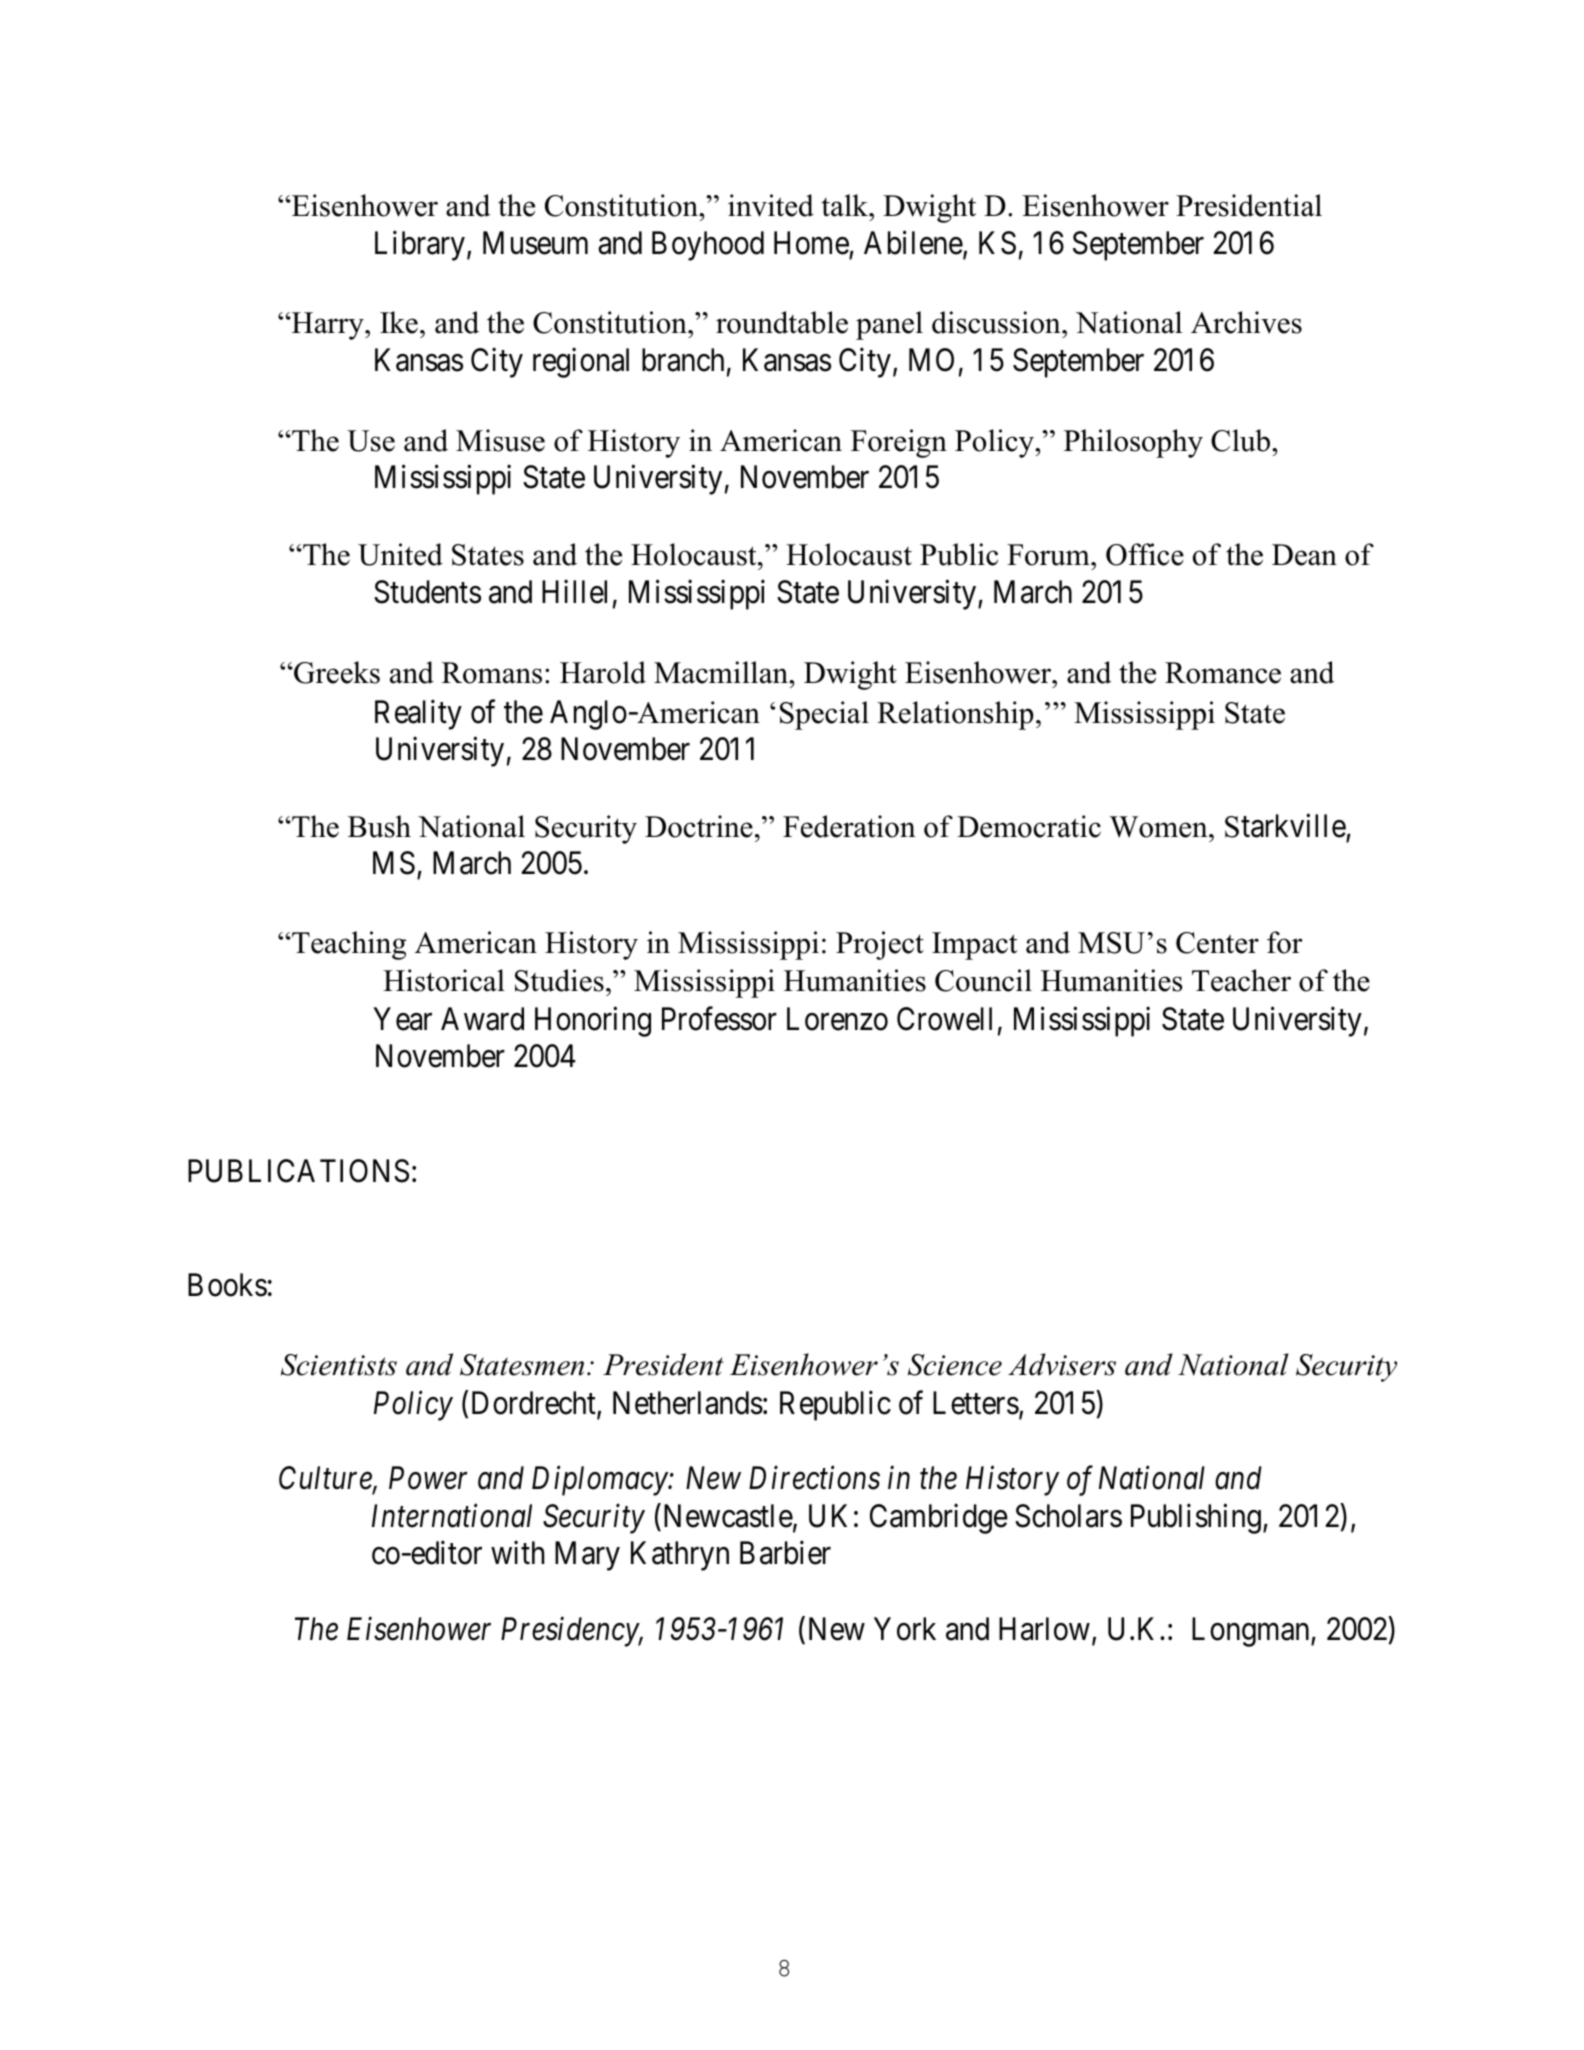  Describe the element at coordinates (1241, 980) in the document. I see `Teacher` at that location.
